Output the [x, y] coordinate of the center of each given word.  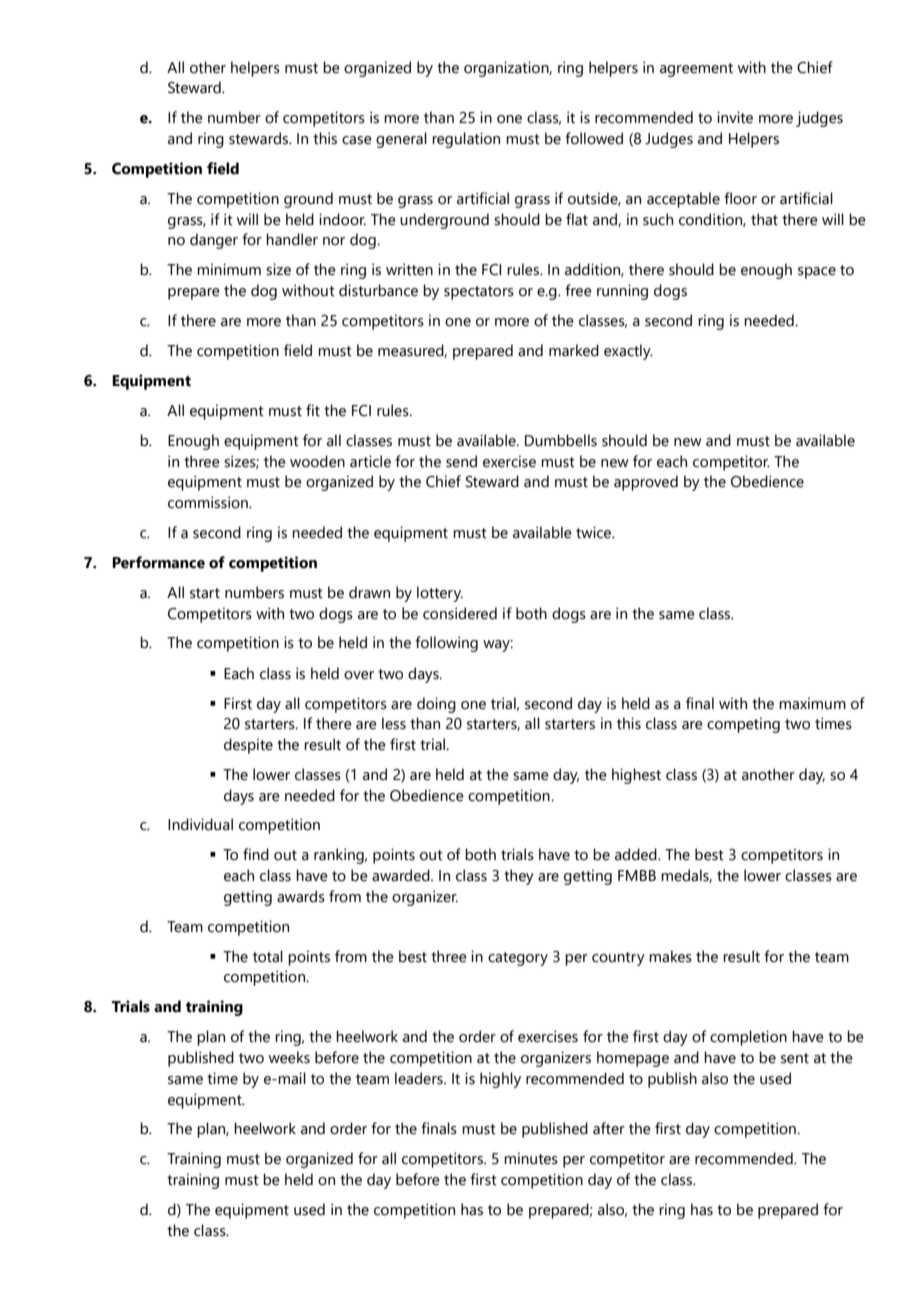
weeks [289, 1057]
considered [460, 613]
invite [735, 117]
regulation [466, 140]
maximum [812, 703]
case [357, 140]
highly [500, 1080]
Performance [158, 562]
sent [795, 1058]
